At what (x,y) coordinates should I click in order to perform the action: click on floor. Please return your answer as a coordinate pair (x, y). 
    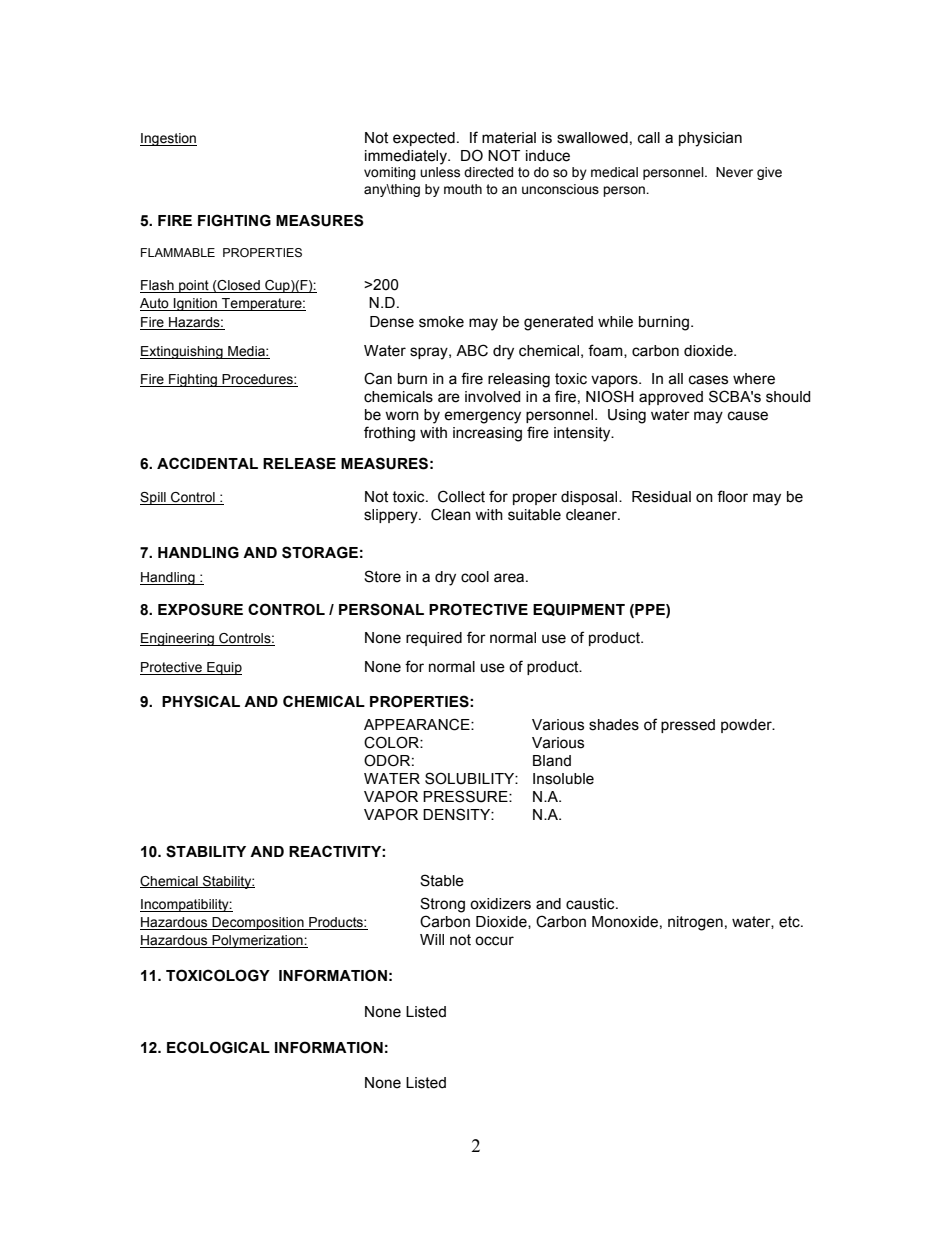
    Looking at the image, I should click on (732, 496).
